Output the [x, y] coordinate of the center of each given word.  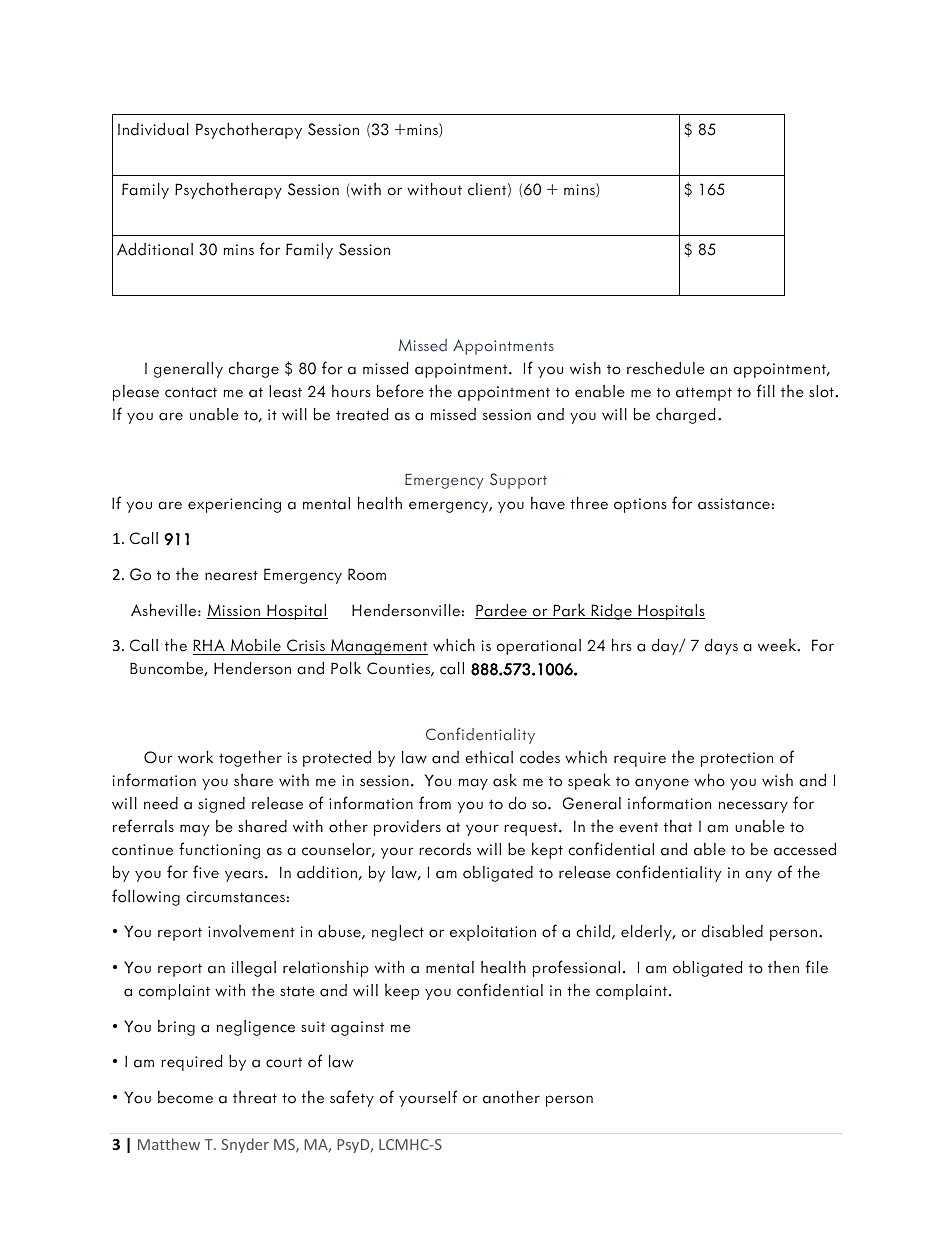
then [783, 967]
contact [191, 392]
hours [351, 391]
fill [765, 390]
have [548, 503]
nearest [231, 575]
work [196, 757]
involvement [251, 931]
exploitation [493, 933]
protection [737, 759]
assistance [734, 504]
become [185, 1097]
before [400, 391]
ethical [489, 757]
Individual [153, 129]
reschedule [666, 368]
